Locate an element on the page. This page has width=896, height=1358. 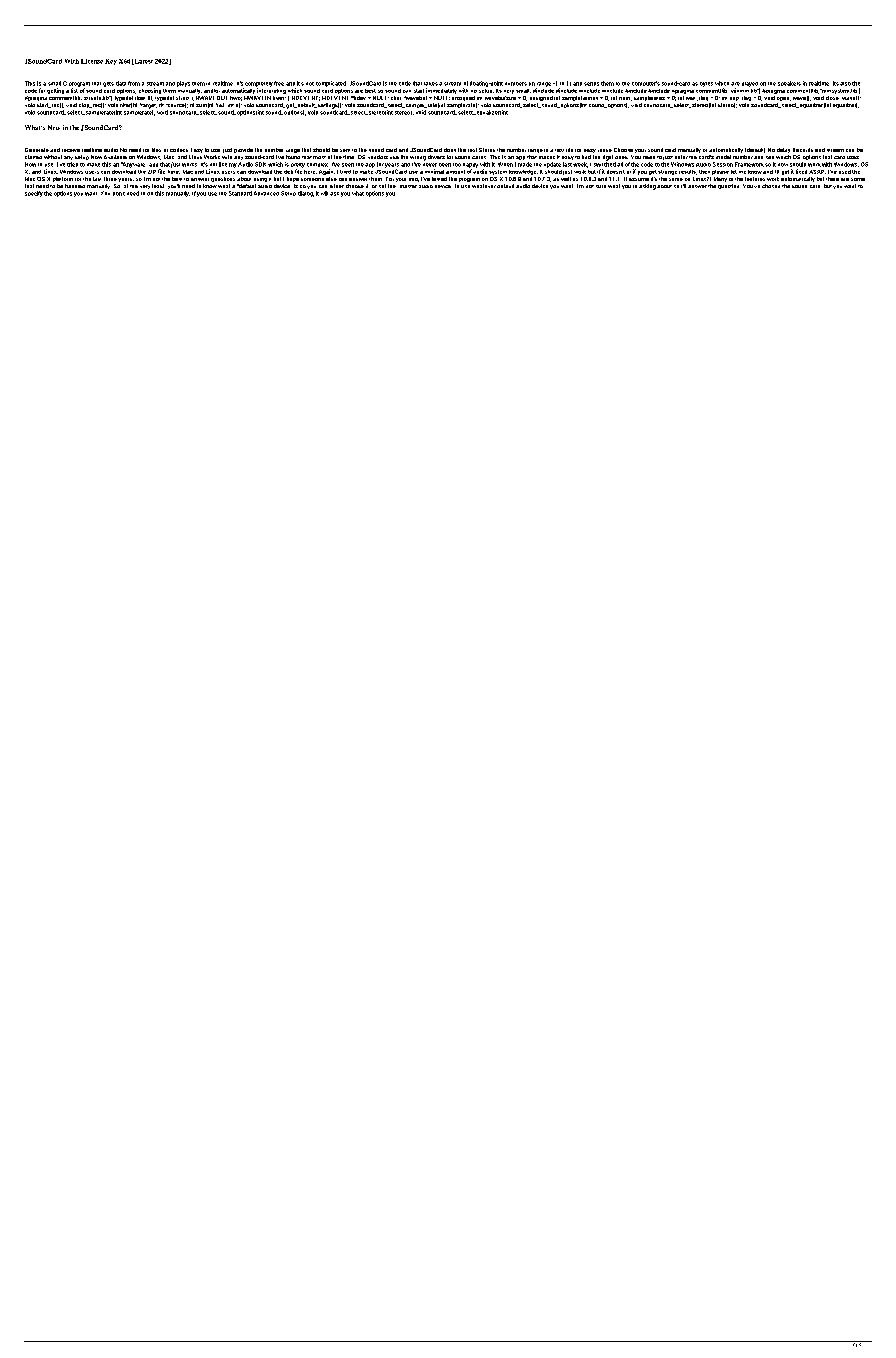
Key is located at coordinates (111, 62).
